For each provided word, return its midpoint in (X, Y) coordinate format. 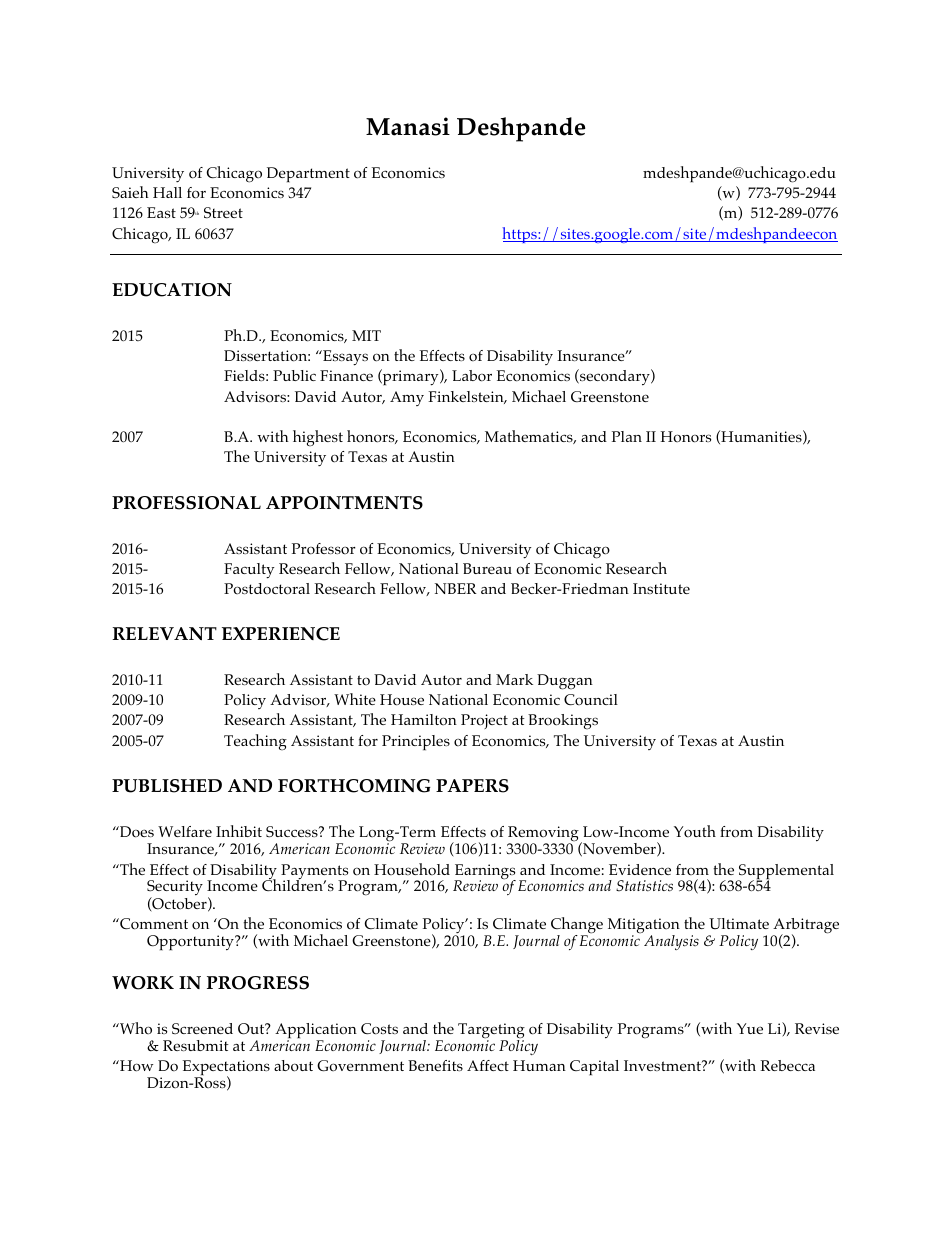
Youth (695, 831)
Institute (661, 588)
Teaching (255, 742)
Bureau (487, 568)
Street (223, 213)
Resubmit (196, 1045)
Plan (627, 436)
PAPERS (472, 786)
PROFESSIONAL (186, 503)
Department (308, 175)
